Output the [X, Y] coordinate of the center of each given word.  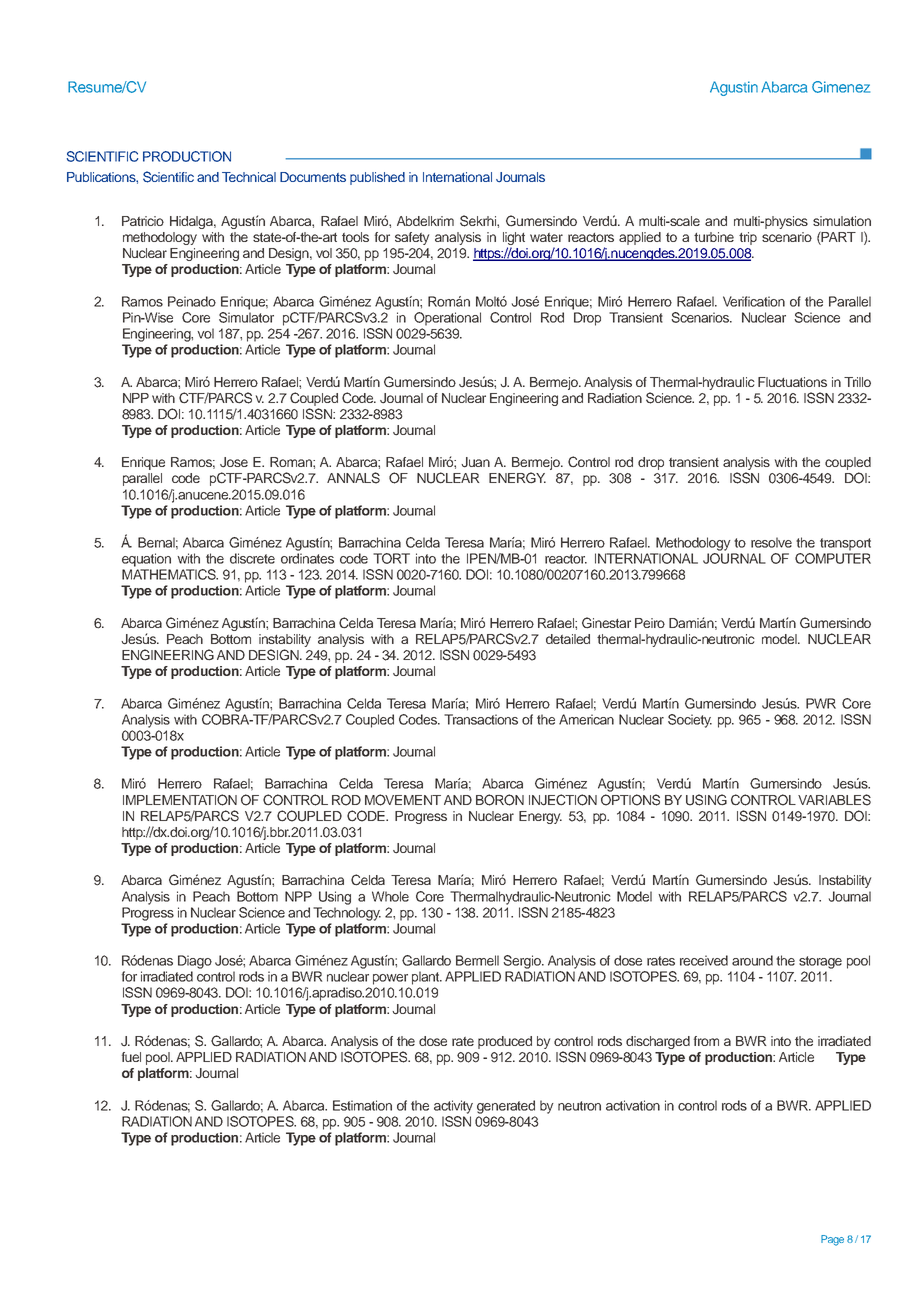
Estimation [362, 1105]
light [514, 240]
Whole [390, 896]
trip [748, 238]
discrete [252, 558]
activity [453, 1107]
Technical [249, 177]
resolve [771, 542]
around [752, 960]
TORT [391, 558]
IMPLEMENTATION [180, 800]
